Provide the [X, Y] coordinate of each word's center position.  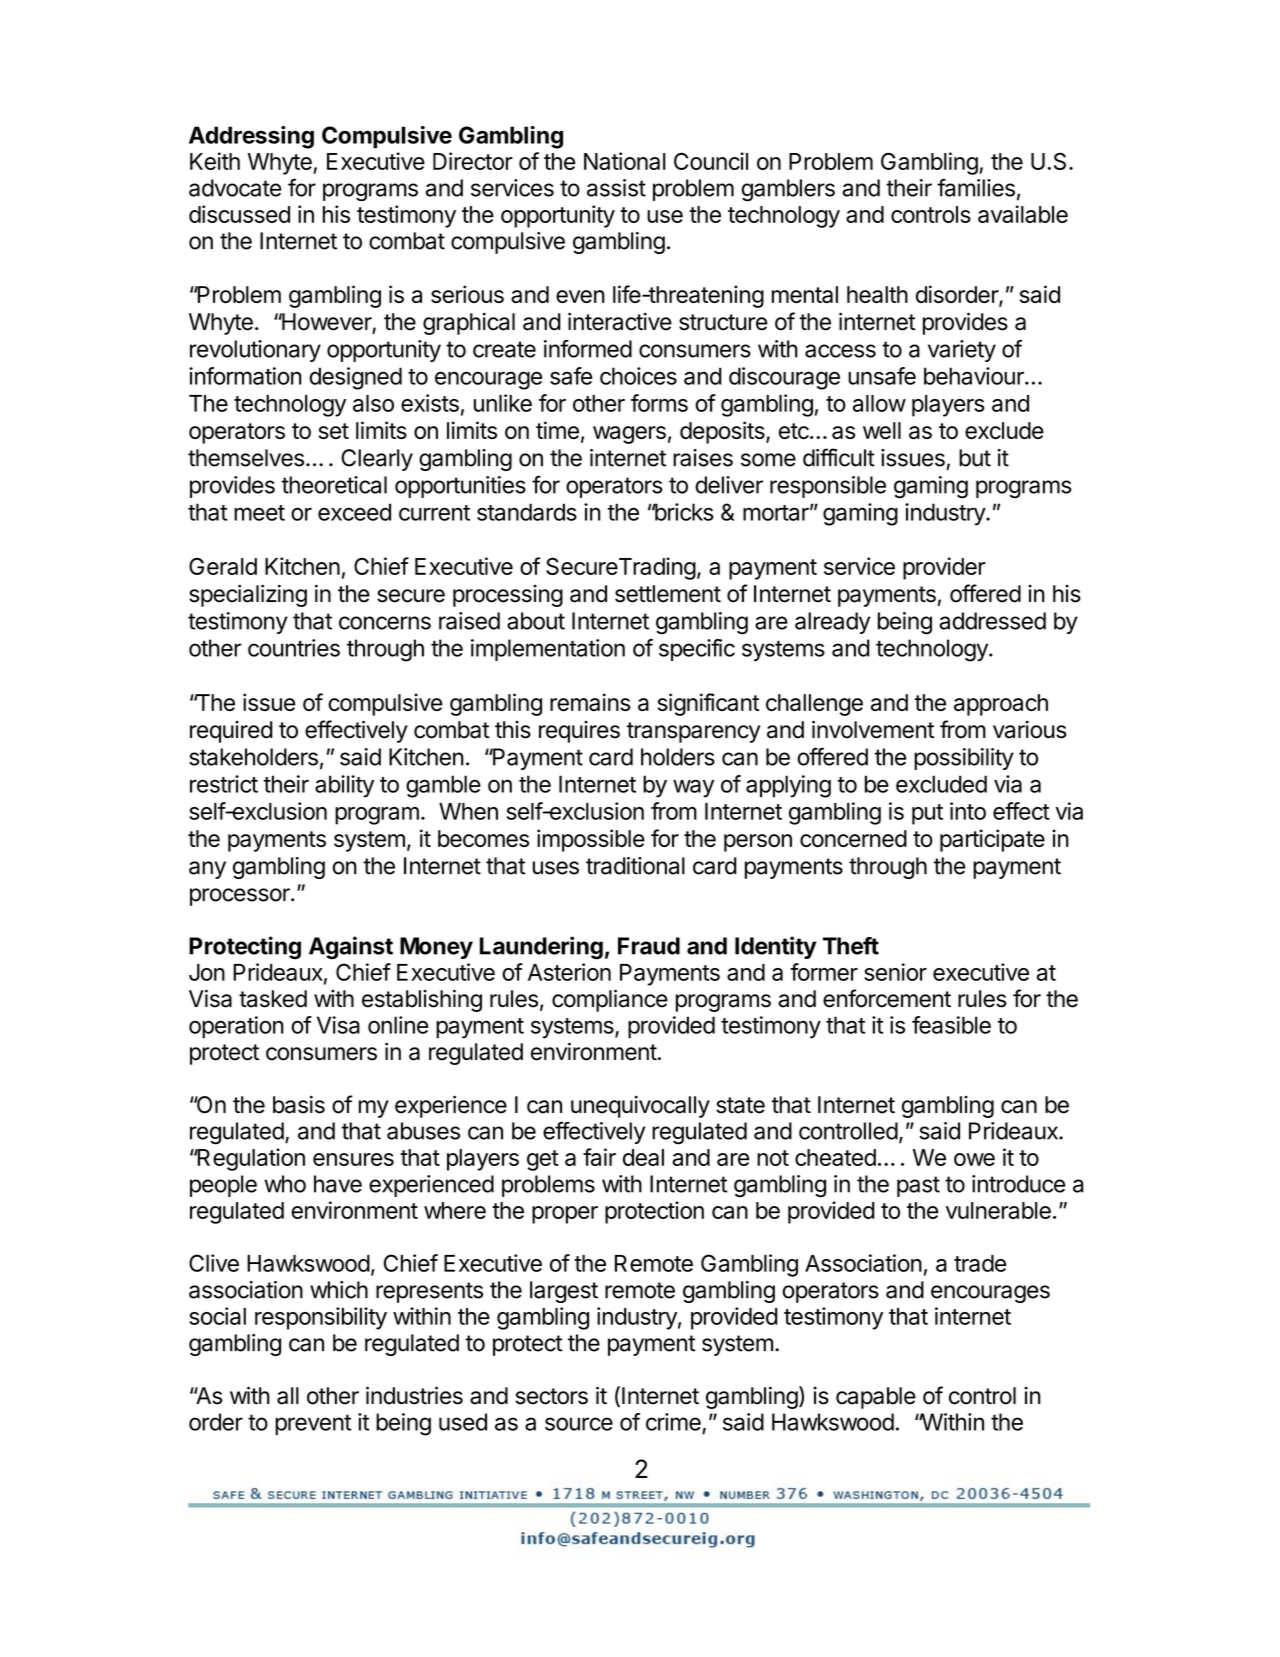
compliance [610, 1000]
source [579, 1424]
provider [944, 568]
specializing [248, 595]
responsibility [321, 1318]
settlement [668, 594]
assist [616, 188]
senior [895, 972]
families [976, 187]
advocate [235, 188]
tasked [273, 999]
